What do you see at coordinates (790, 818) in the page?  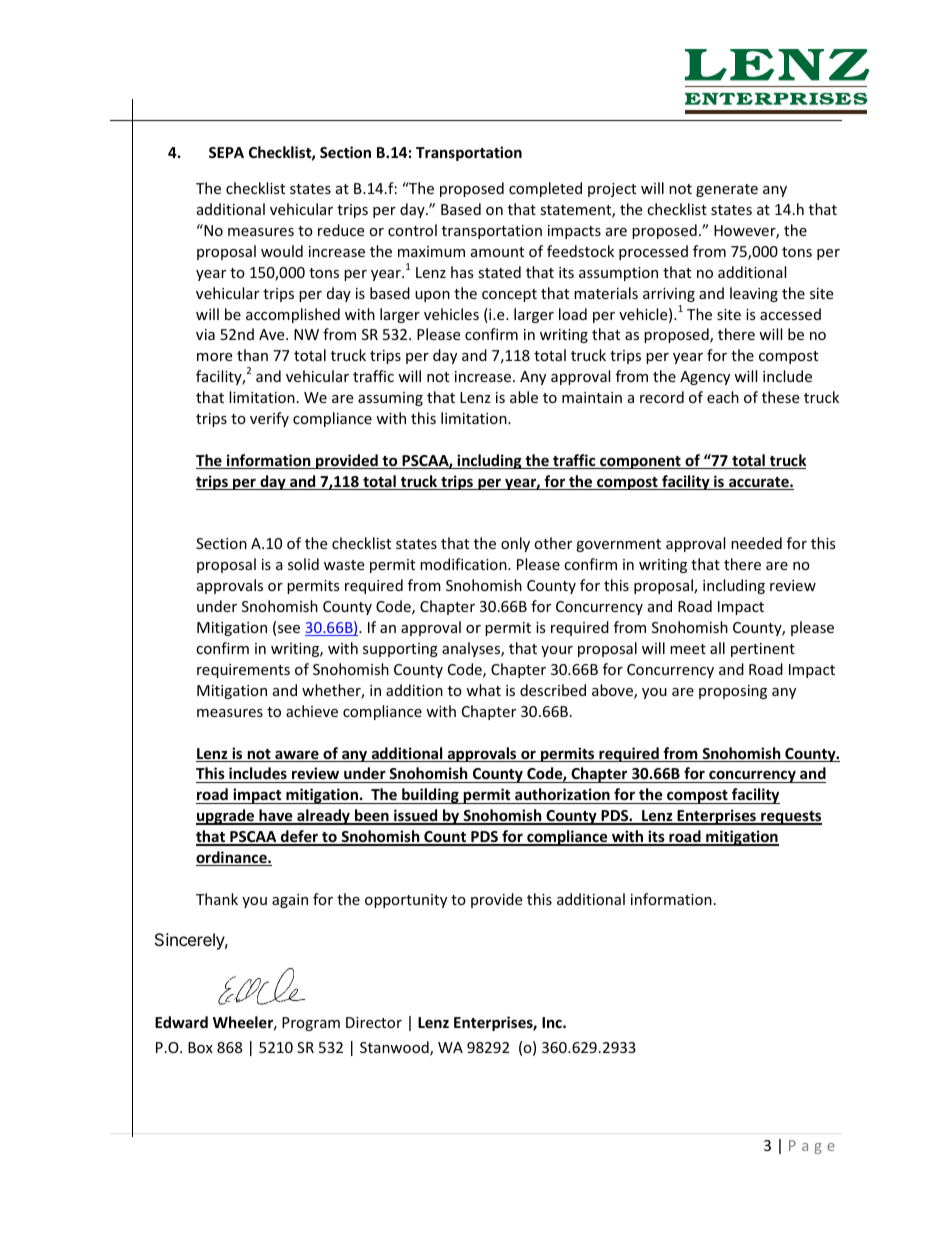 I see `requests` at bounding box center [790, 818].
